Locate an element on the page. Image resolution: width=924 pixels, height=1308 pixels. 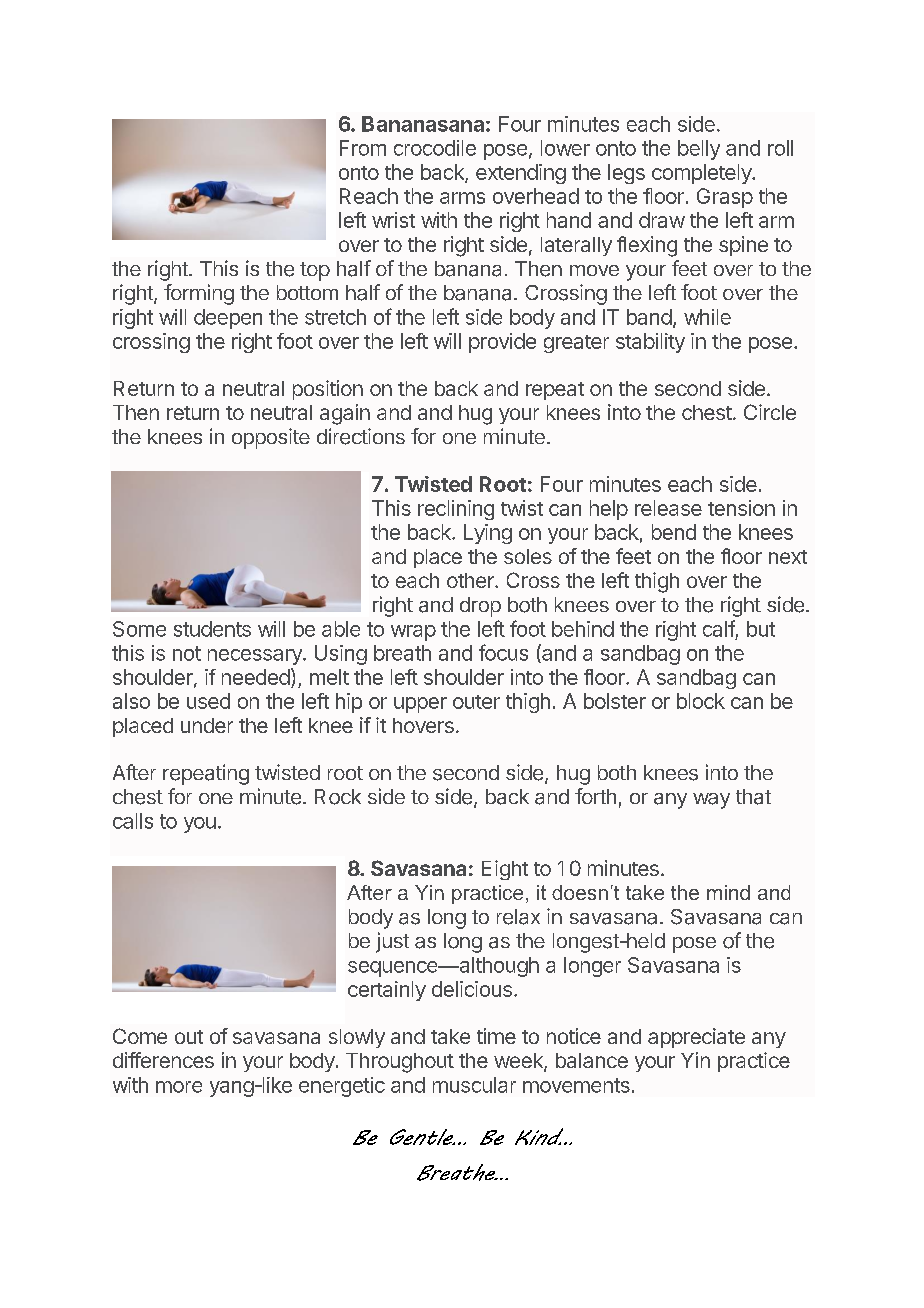
way is located at coordinates (711, 801).
